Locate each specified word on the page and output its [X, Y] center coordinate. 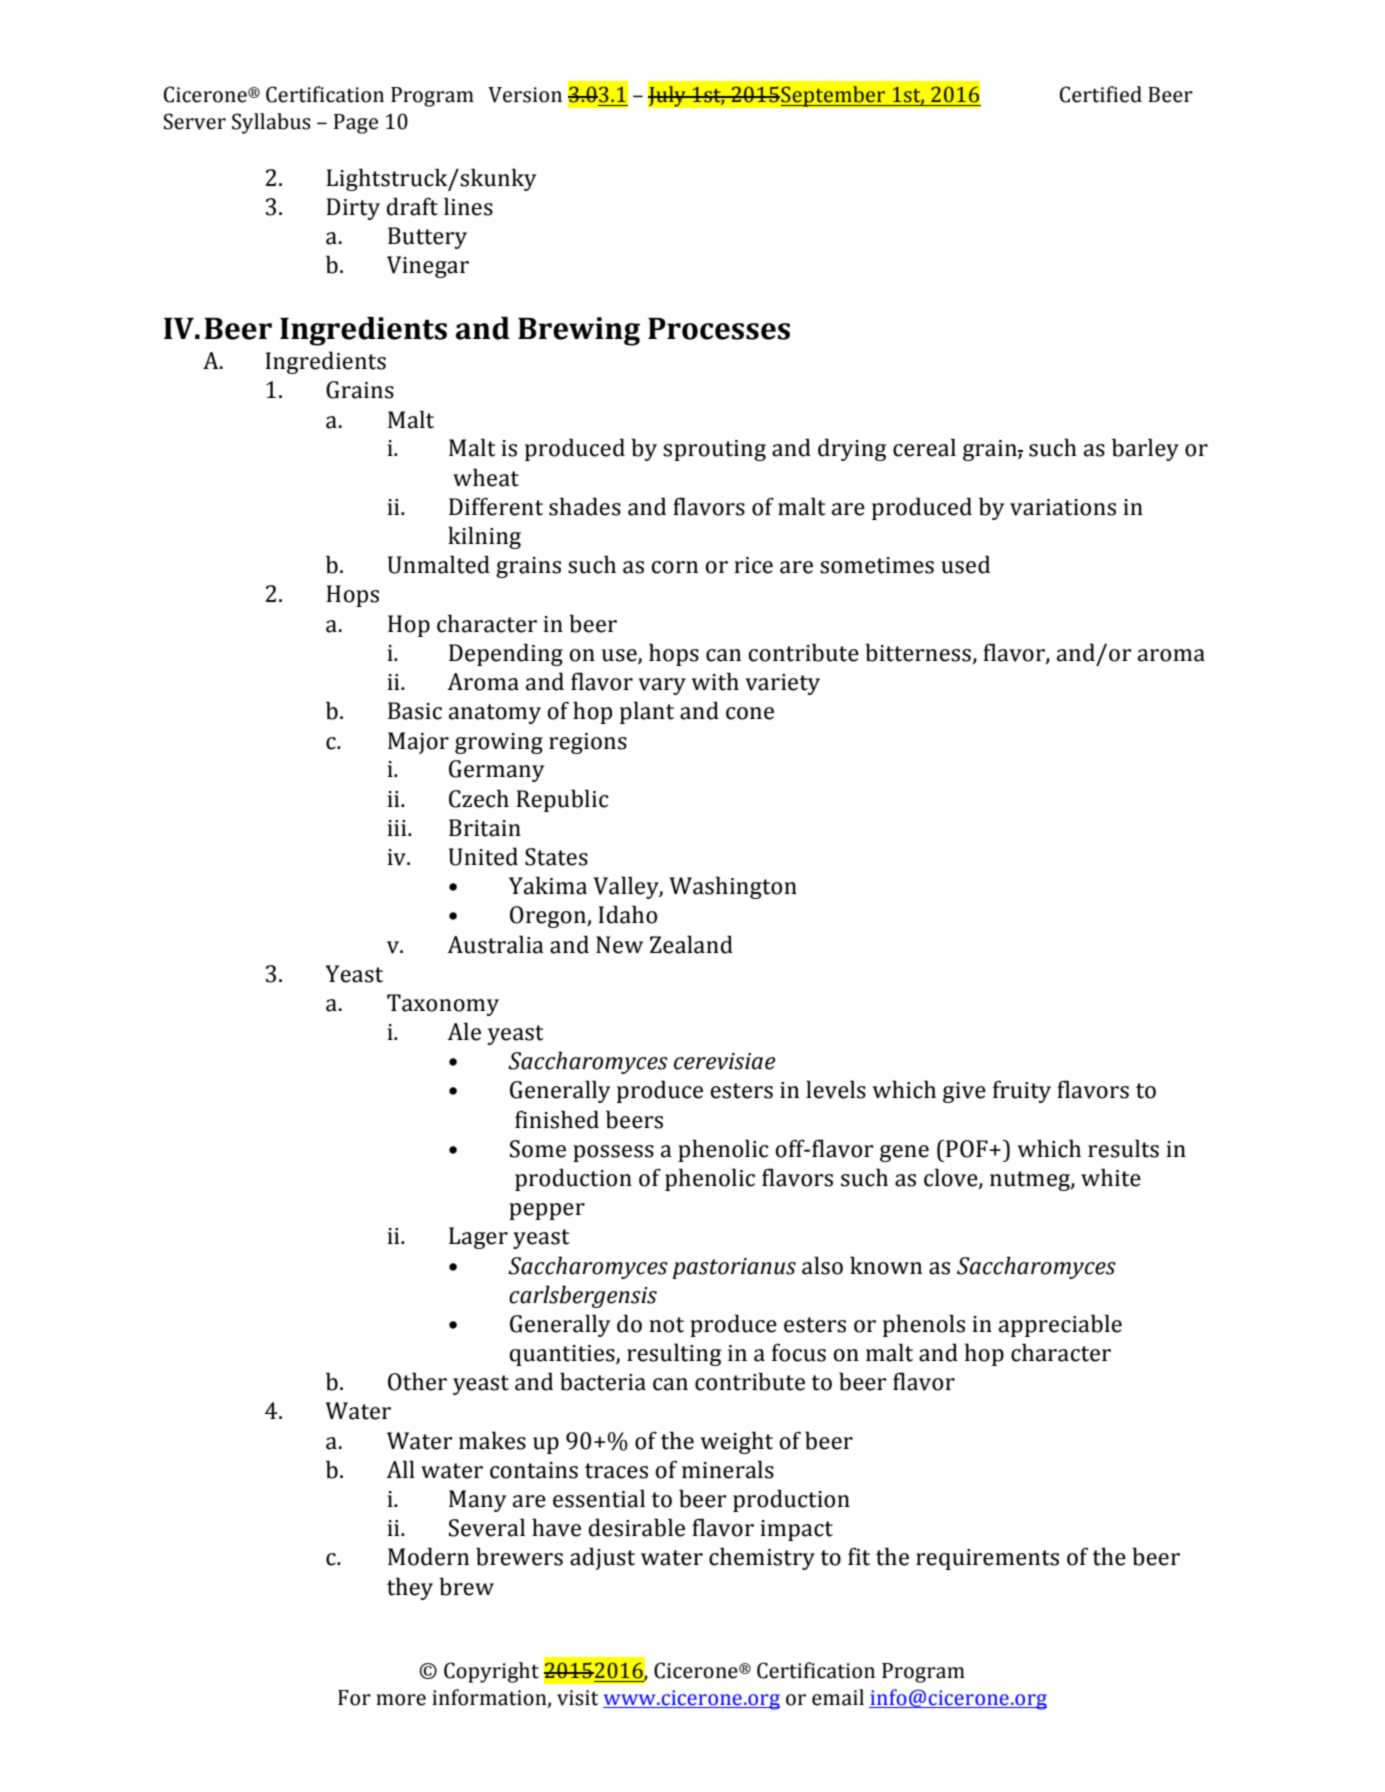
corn [674, 567]
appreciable [1060, 1325]
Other [417, 1381]
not [667, 1325]
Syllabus [271, 123]
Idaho [627, 914]
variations [1063, 507]
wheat [486, 477]
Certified [1101, 94]
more [401, 1700]
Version [525, 95]
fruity [1022, 1091]
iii [398, 828]
